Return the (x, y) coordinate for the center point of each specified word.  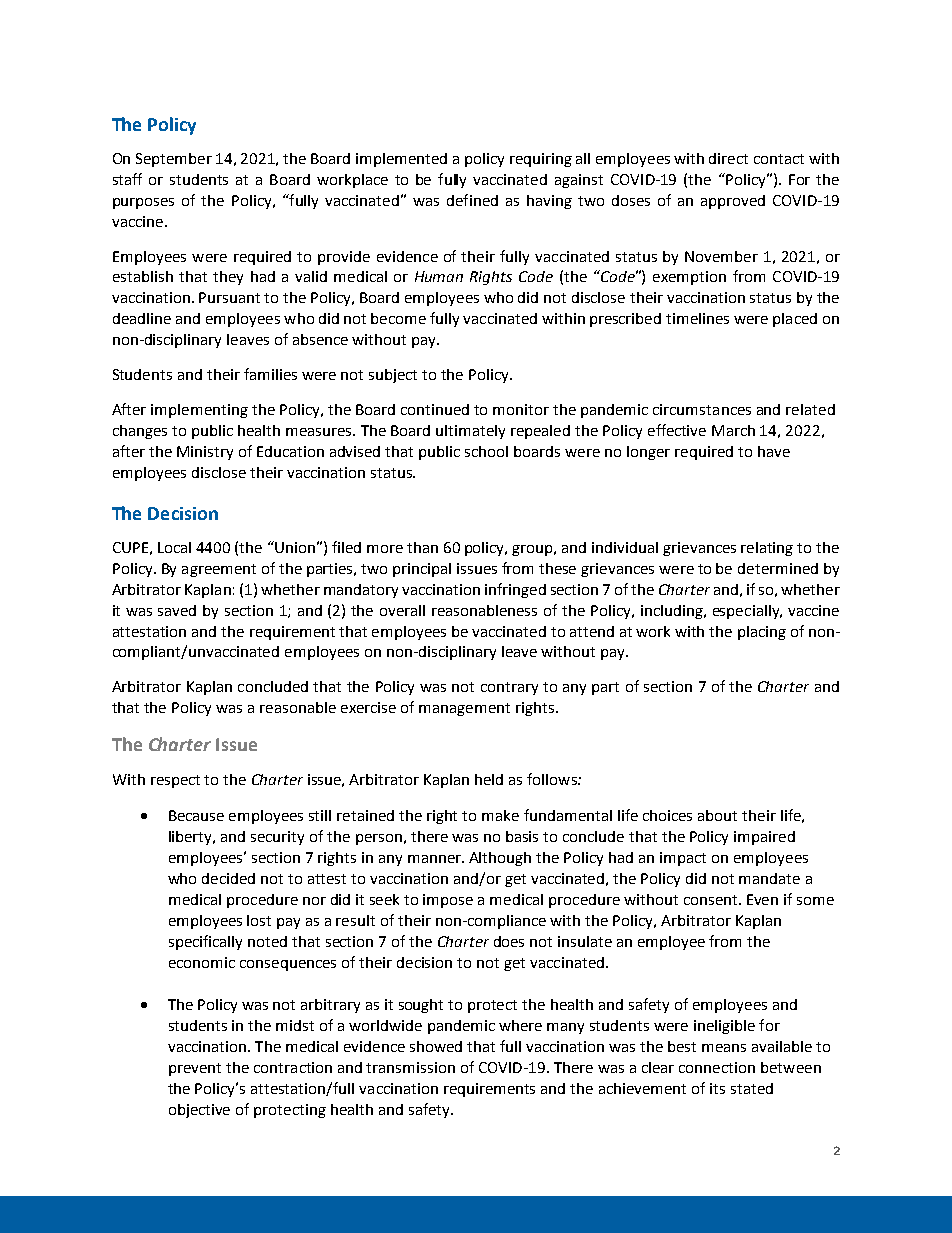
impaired (764, 838)
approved (733, 202)
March (733, 430)
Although (500, 859)
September (174, 160)
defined (472, 200)
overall (402, 610)
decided (228, 878)
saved (177, 610)
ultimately (470, 432)
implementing (199, 411)
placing (762, 633)
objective (199, 1111)
